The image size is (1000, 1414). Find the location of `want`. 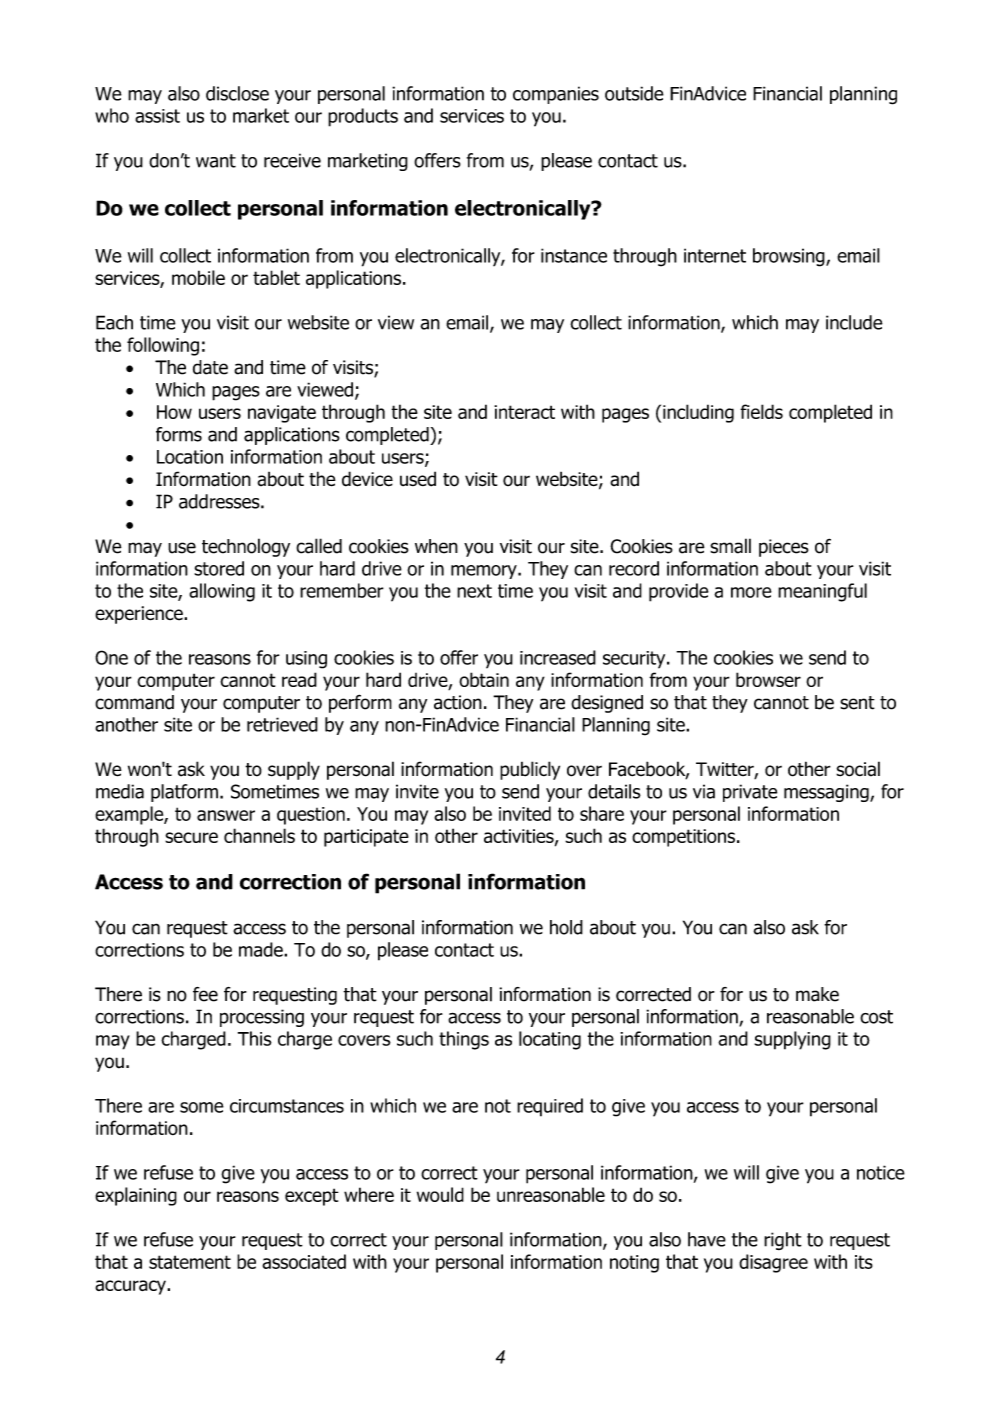

want is located at coordinates (216, 161).
